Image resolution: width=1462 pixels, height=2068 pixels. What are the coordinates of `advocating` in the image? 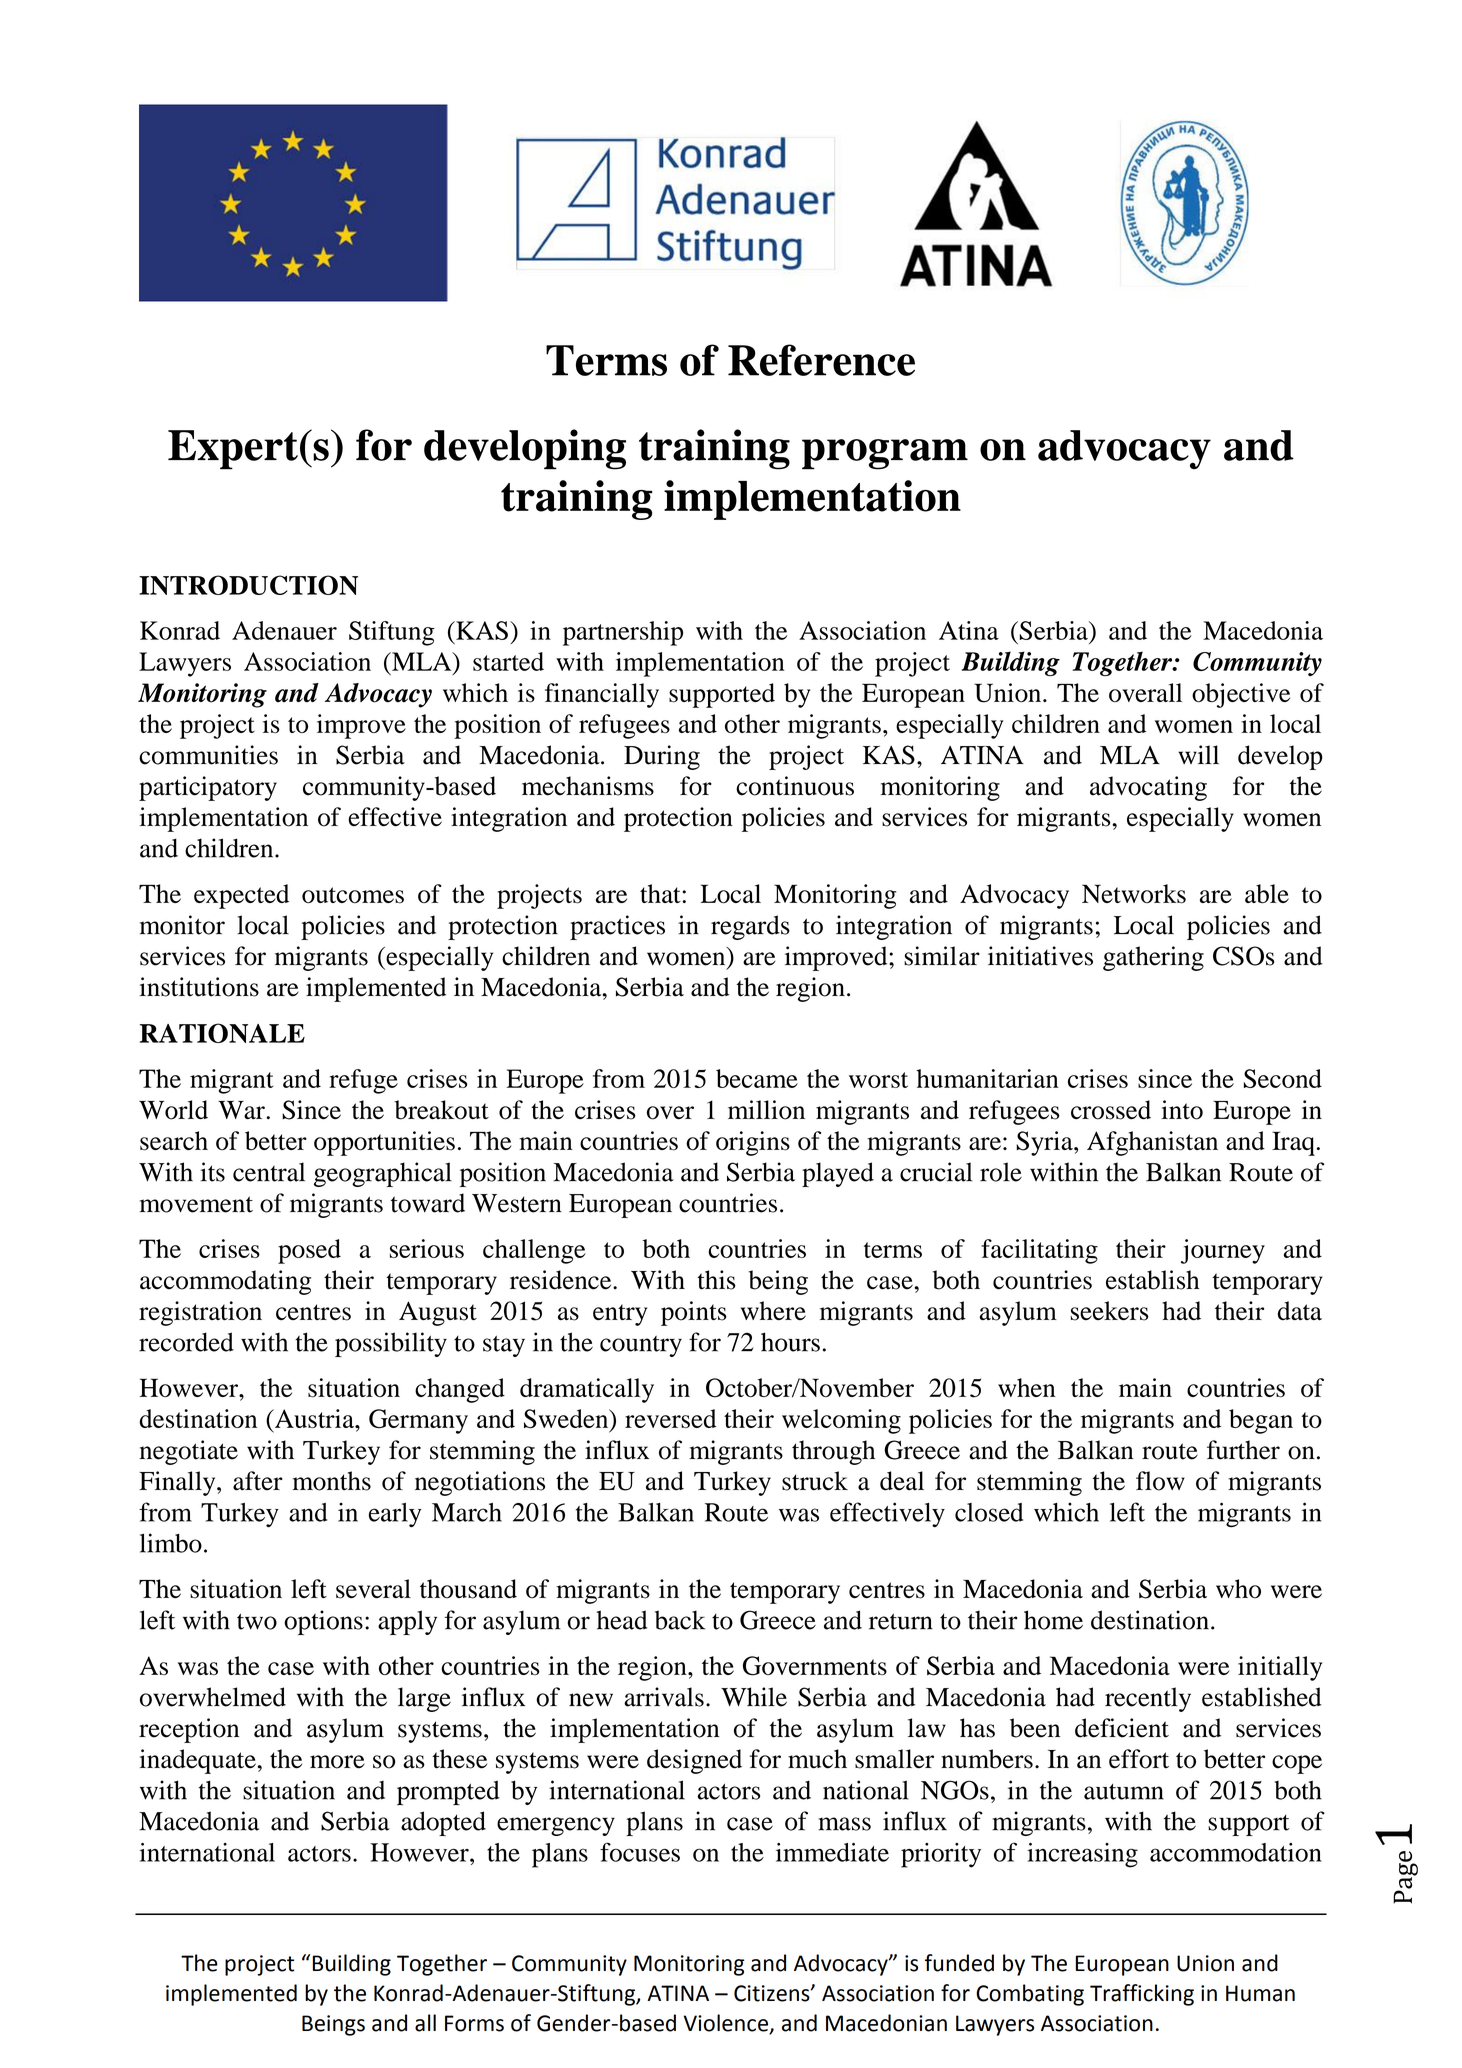 It's located at (1148, 788).
